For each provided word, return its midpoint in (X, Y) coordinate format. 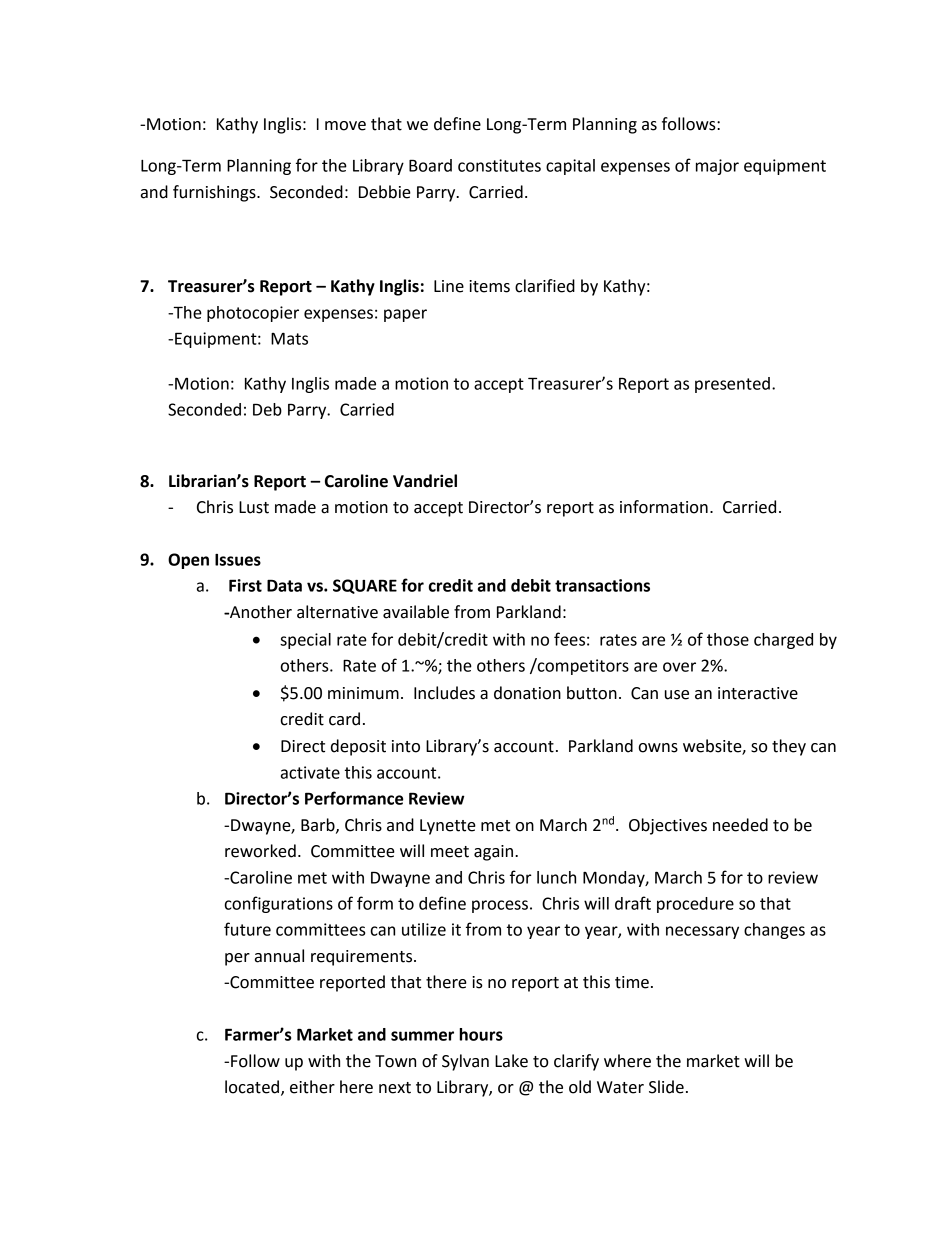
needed (740, 825)
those (728, 639)
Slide (666, 1087)
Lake (511, 1061)
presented (732, 385)
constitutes (499, 165)
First (245, 585)
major (717, 167)
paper (405, 315)
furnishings (215, 193)
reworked (260, 851)
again (493, 853)
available (416, 612)
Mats (289, 338)
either (312, 1087)
